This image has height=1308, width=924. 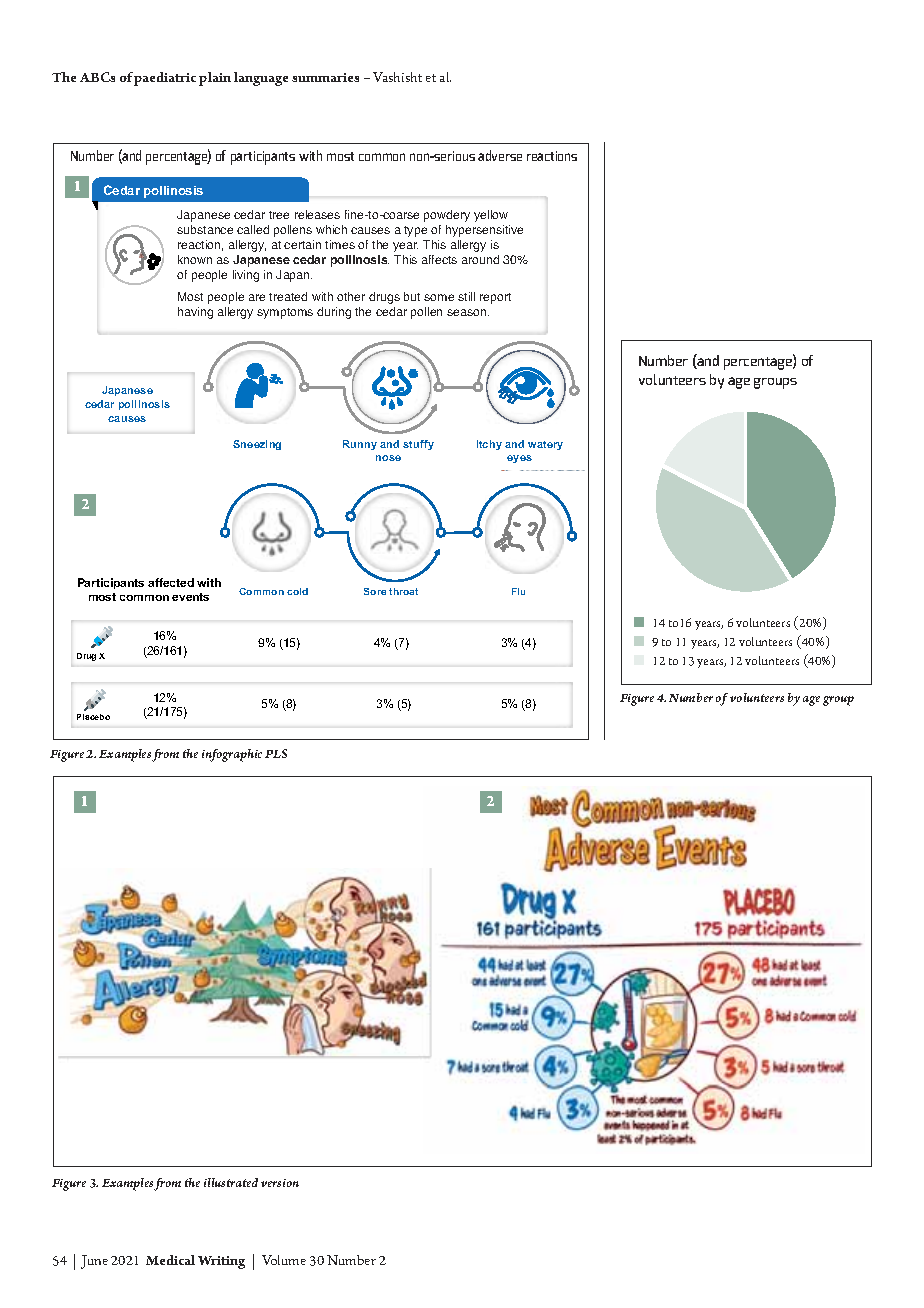 What do you see at coordinates (285, 313) in the image?
I see `symptoms` at bounding box center [285, 313].
